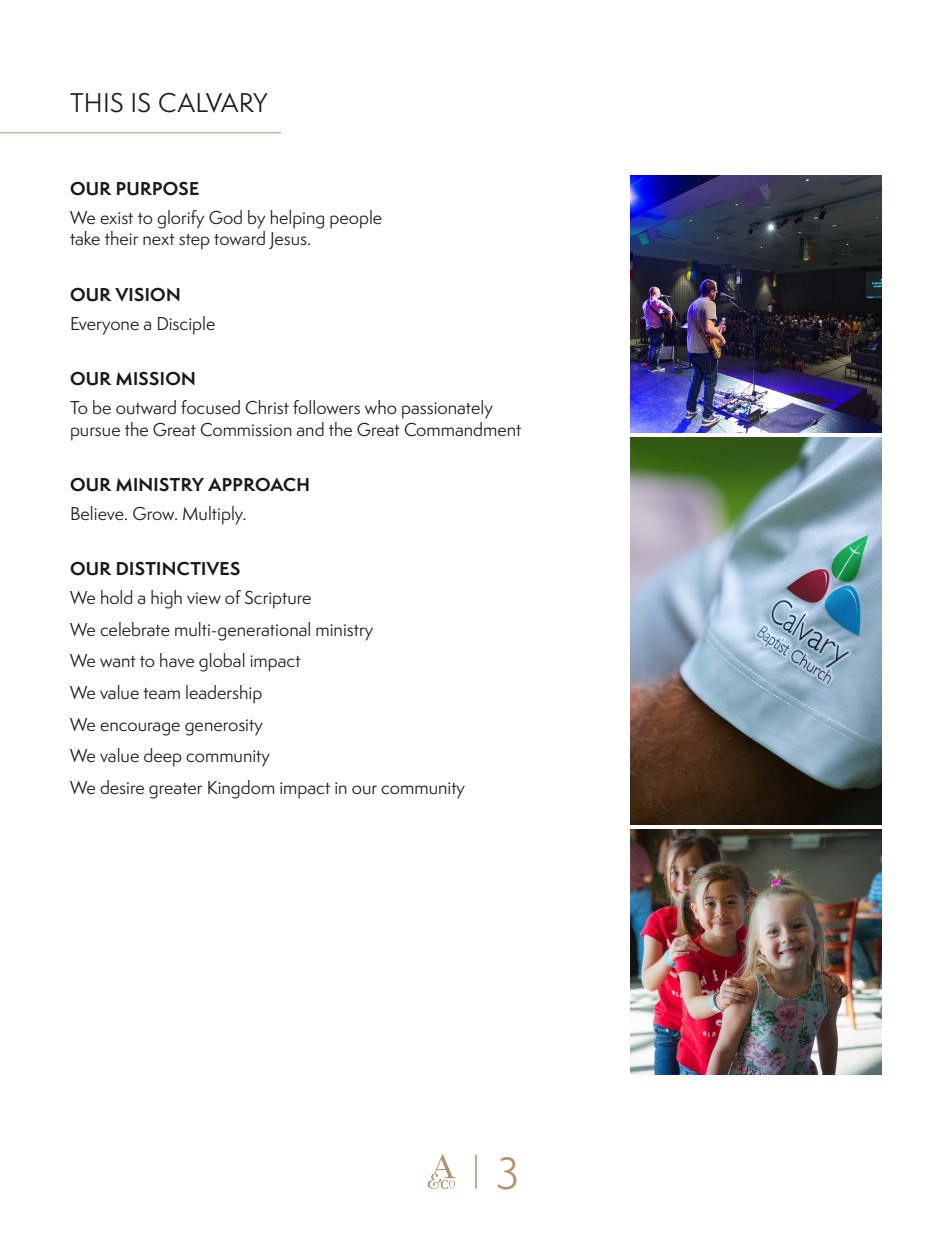 Image resolution: width=952 pixels, height=1233 pixels. I want to click on Commandment, so click(462, 429).
